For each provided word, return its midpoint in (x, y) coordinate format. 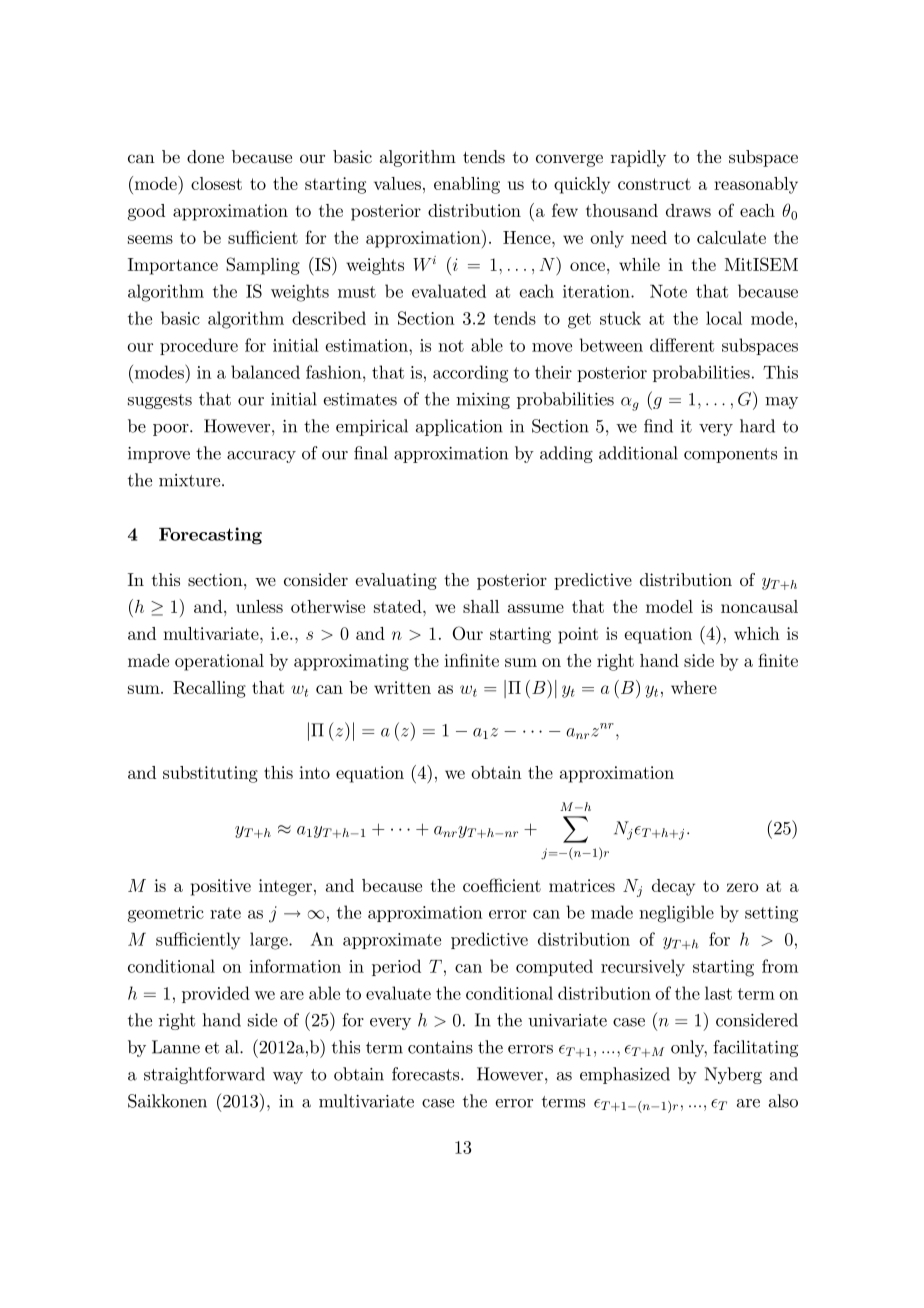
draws (688, 210)
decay (673, 887)
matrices (582, 885)
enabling (467, 185)
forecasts (425, 1074)
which (757, 633)
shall (481, 606)
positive (221, 887)
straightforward (204, 1075)
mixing (483, 401)
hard (757, 426)
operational (219, 662)
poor (172, 430)
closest (216, 183)
